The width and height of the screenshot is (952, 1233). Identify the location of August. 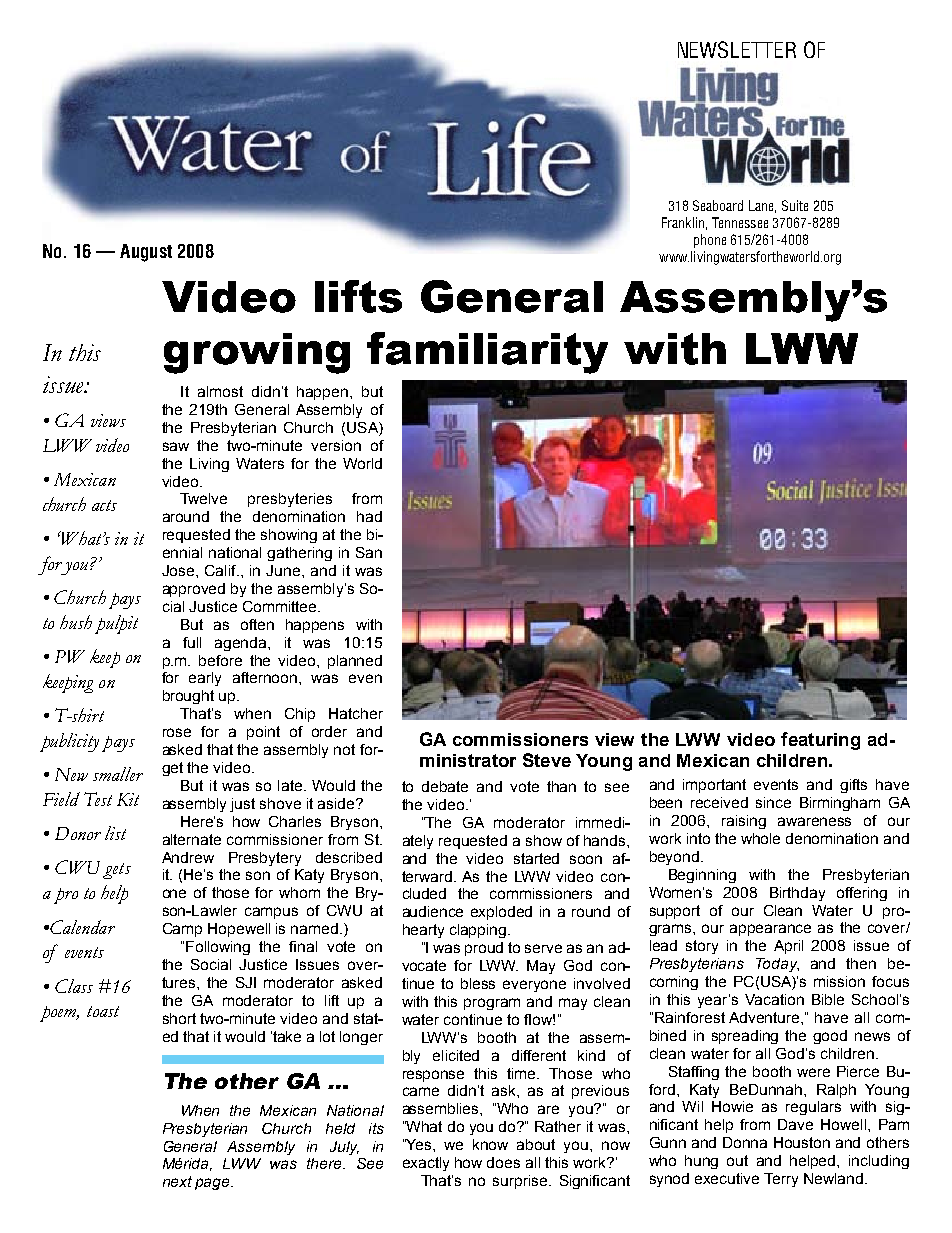
(146, 253).
